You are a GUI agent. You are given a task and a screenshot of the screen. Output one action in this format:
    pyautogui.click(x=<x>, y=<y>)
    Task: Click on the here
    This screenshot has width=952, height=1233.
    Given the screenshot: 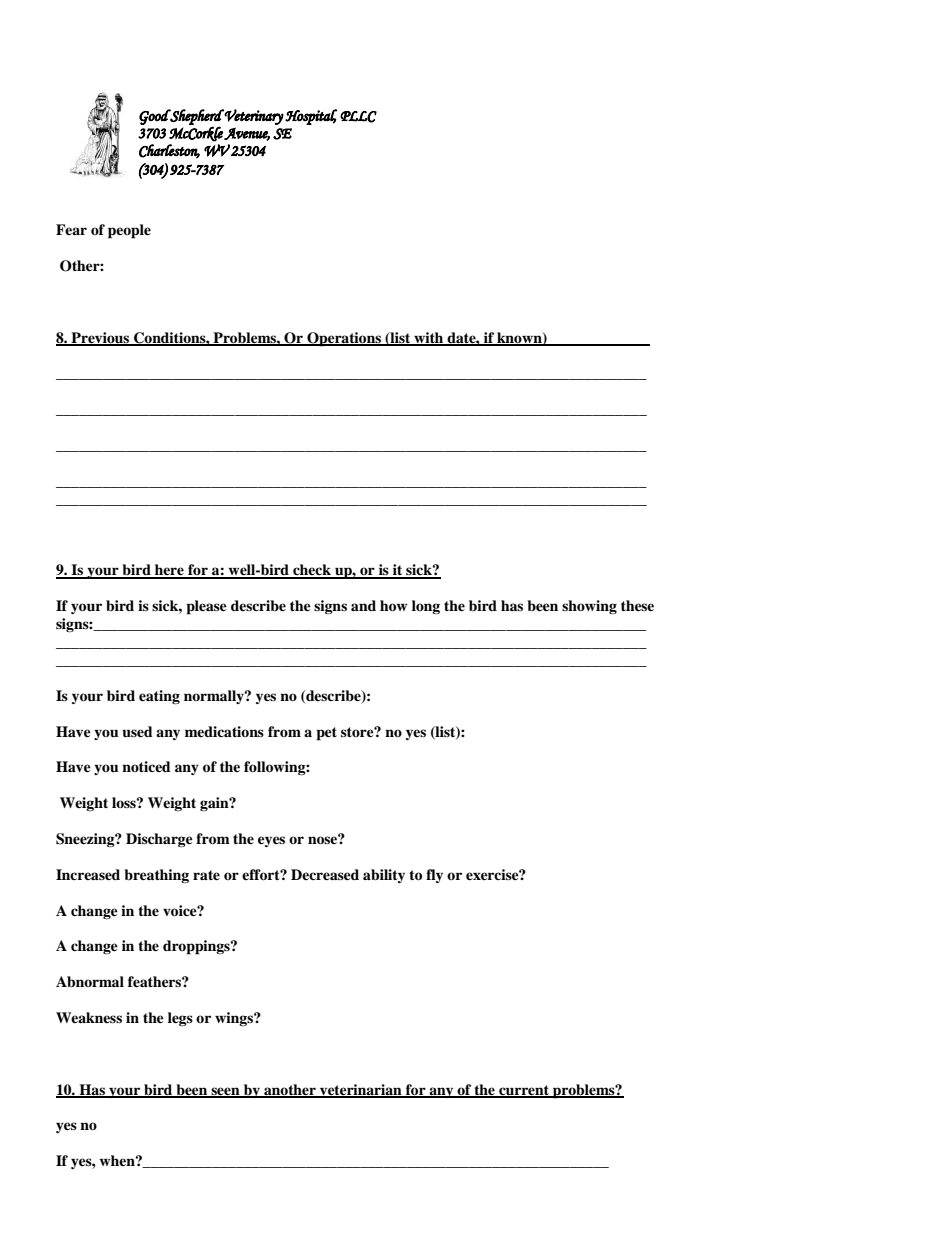 What is the action you would take?
    pyautogui.click(x=169, y=571)
